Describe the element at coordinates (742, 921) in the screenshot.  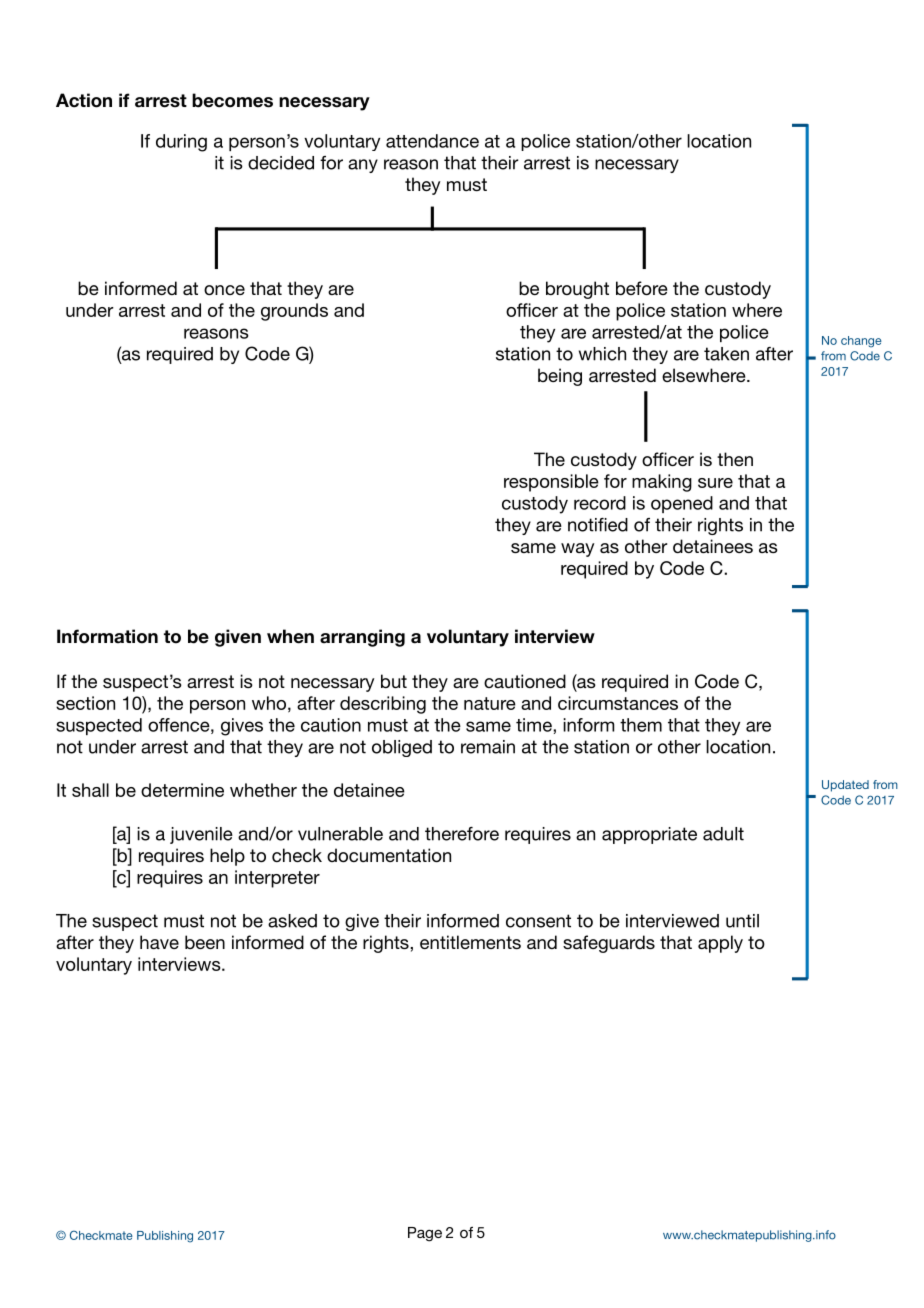
I see `until` at that location.
